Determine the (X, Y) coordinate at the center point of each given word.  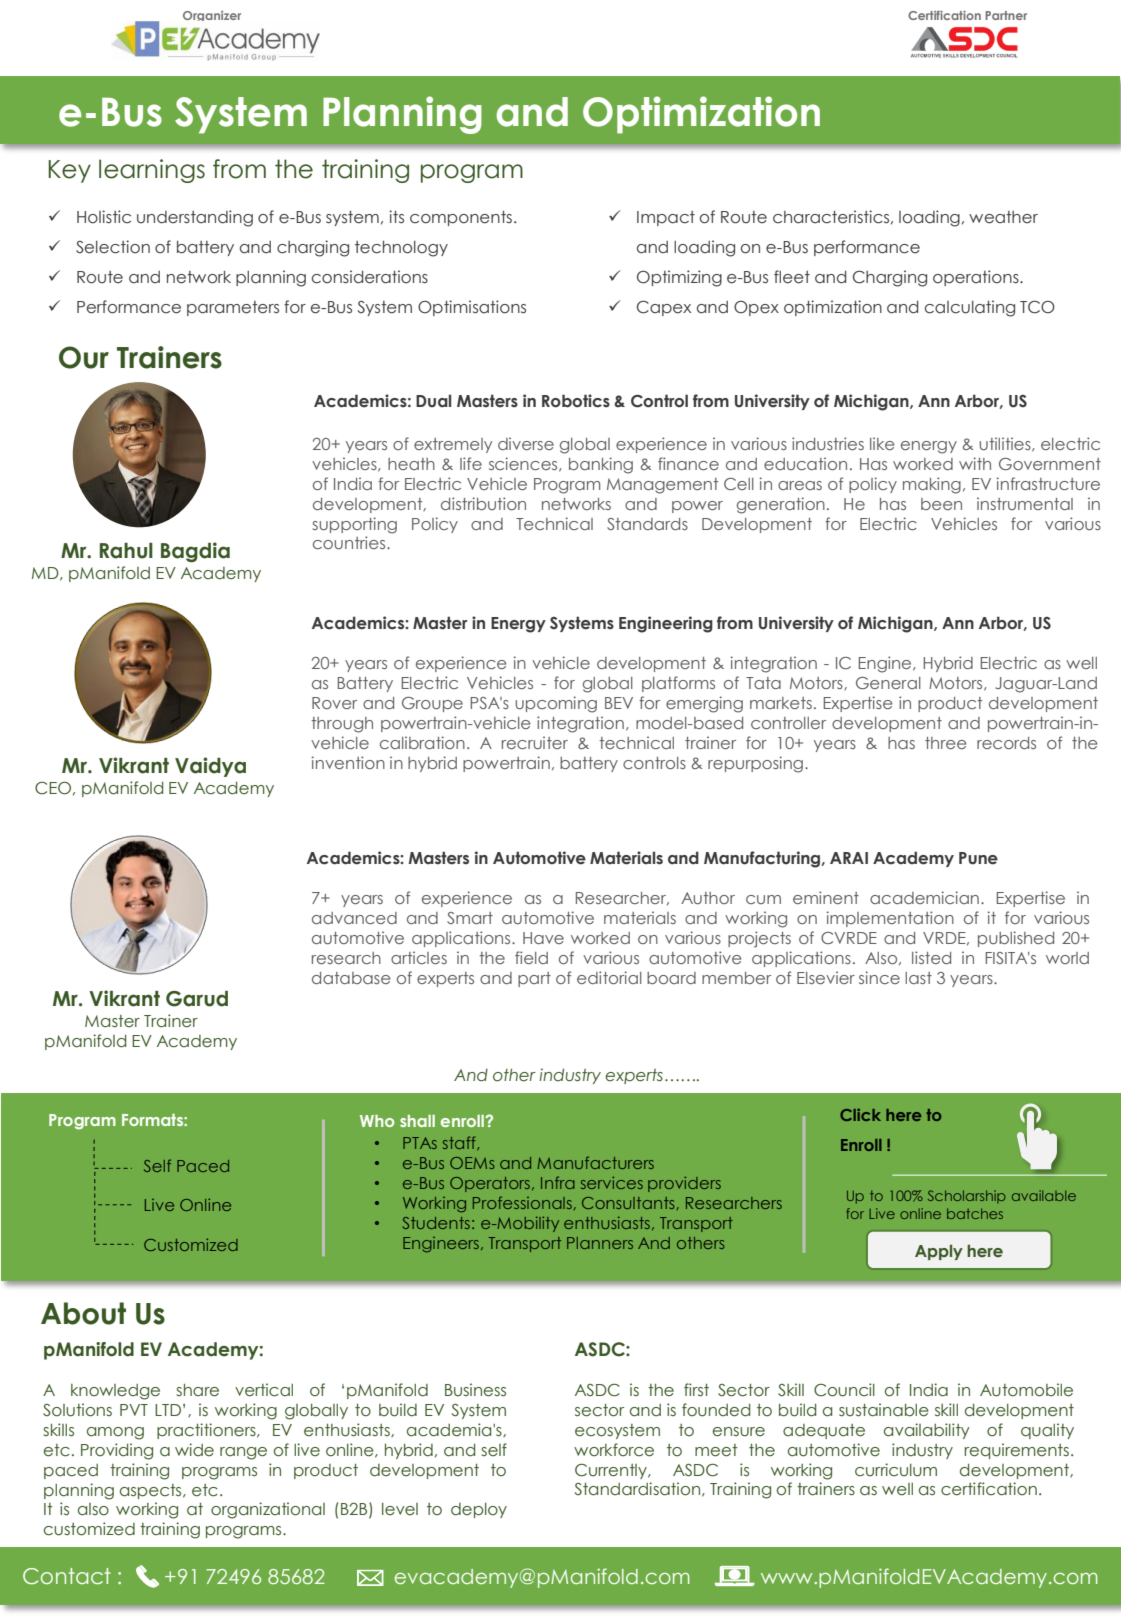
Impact (666, 218)
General (888, 683)
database (351, 978)
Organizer (212, 16)
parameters (233, 308)
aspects (152, 1491)
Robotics (576, 401)
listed (931, 957)
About (83, 1313)
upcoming (556, 704)
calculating (970, 308)
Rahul (126, 551)
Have (543, 938)
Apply (939, 1252)
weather (1003, 217)
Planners (600, 1243)
